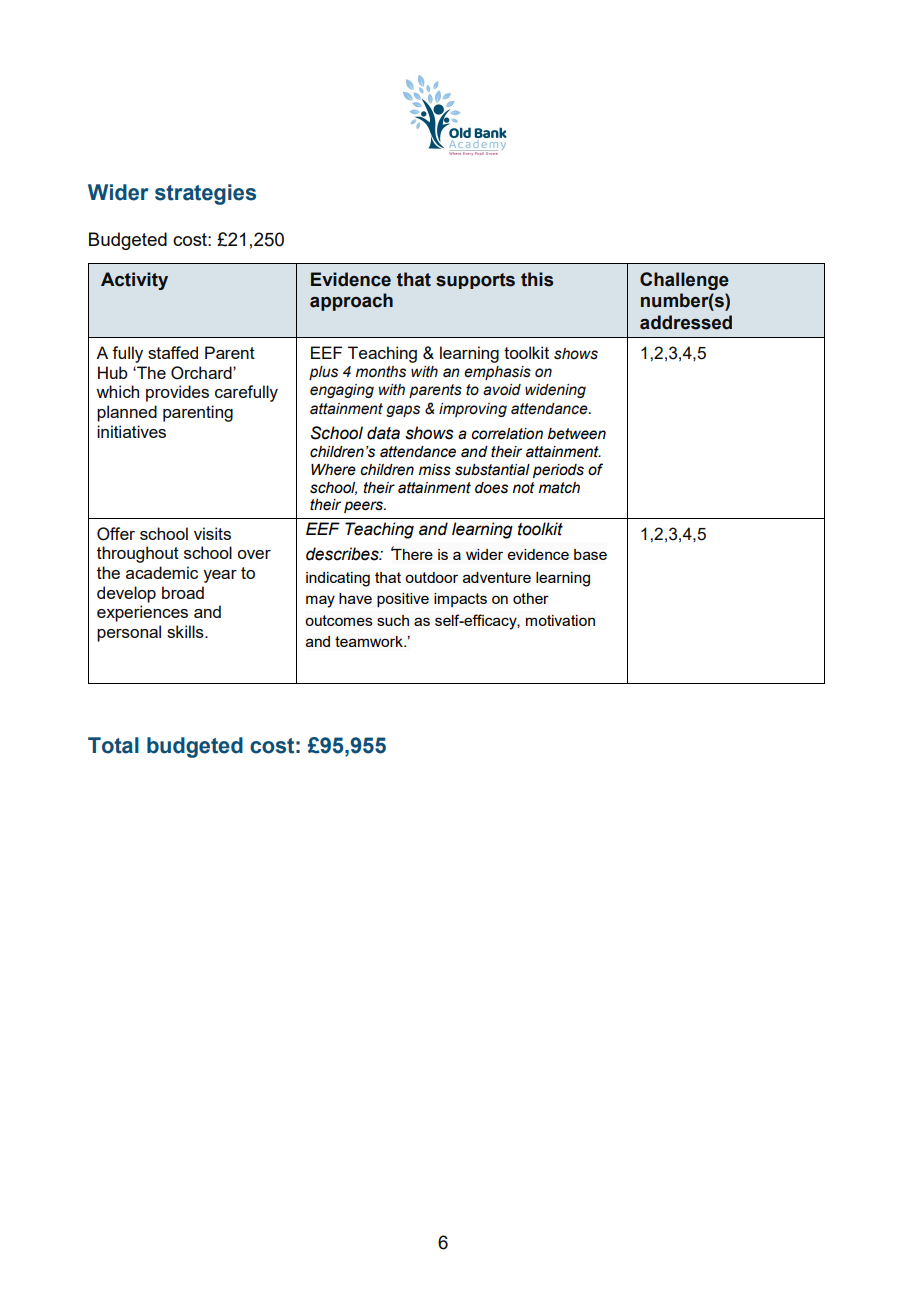 This document has width=924, height=1308. Describe the element at coordinates (113, 745) in the document. I see `Total` at that location.
